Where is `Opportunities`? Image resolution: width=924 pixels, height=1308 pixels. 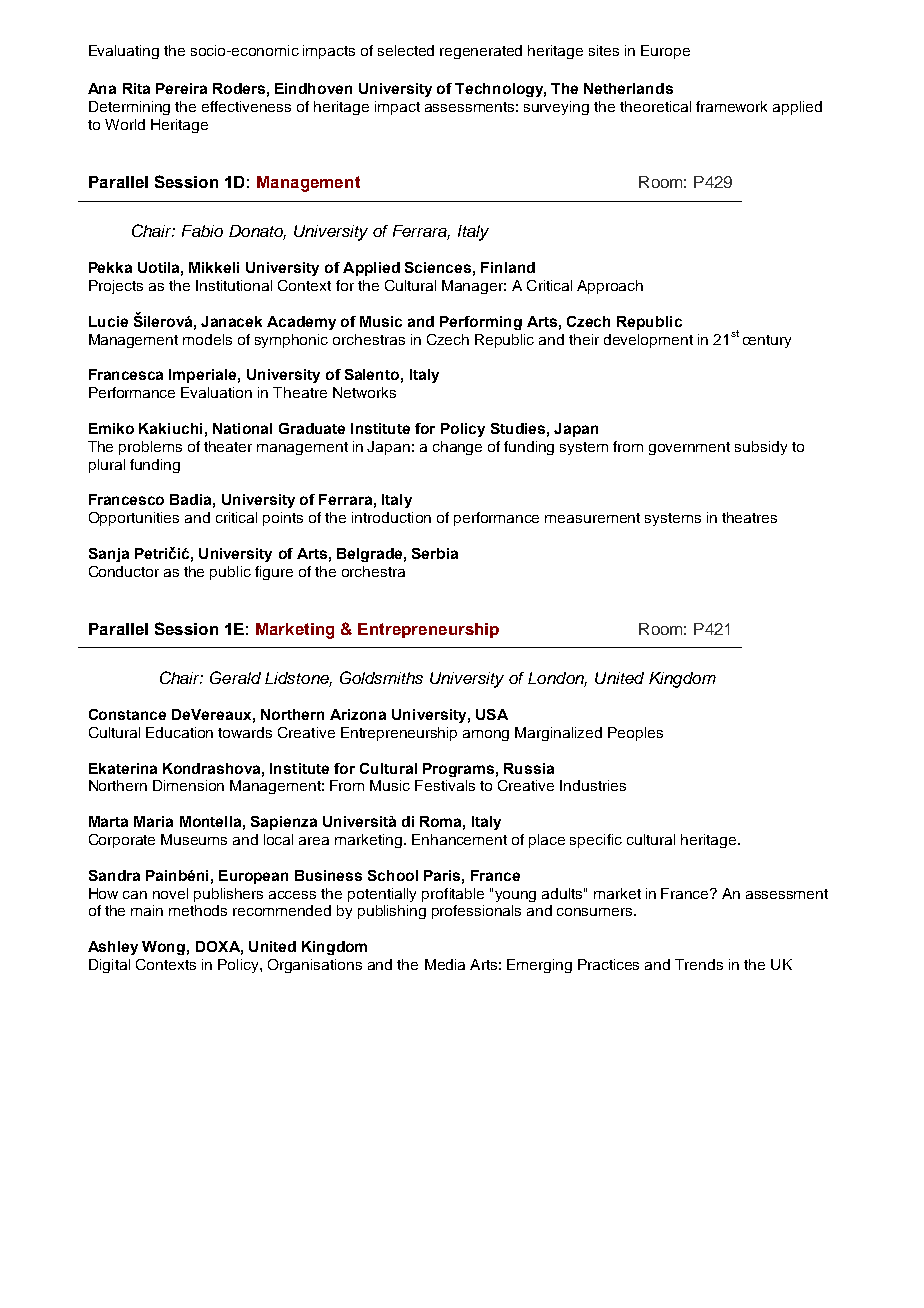 Opportunities is located at coordinates (134, 519).
